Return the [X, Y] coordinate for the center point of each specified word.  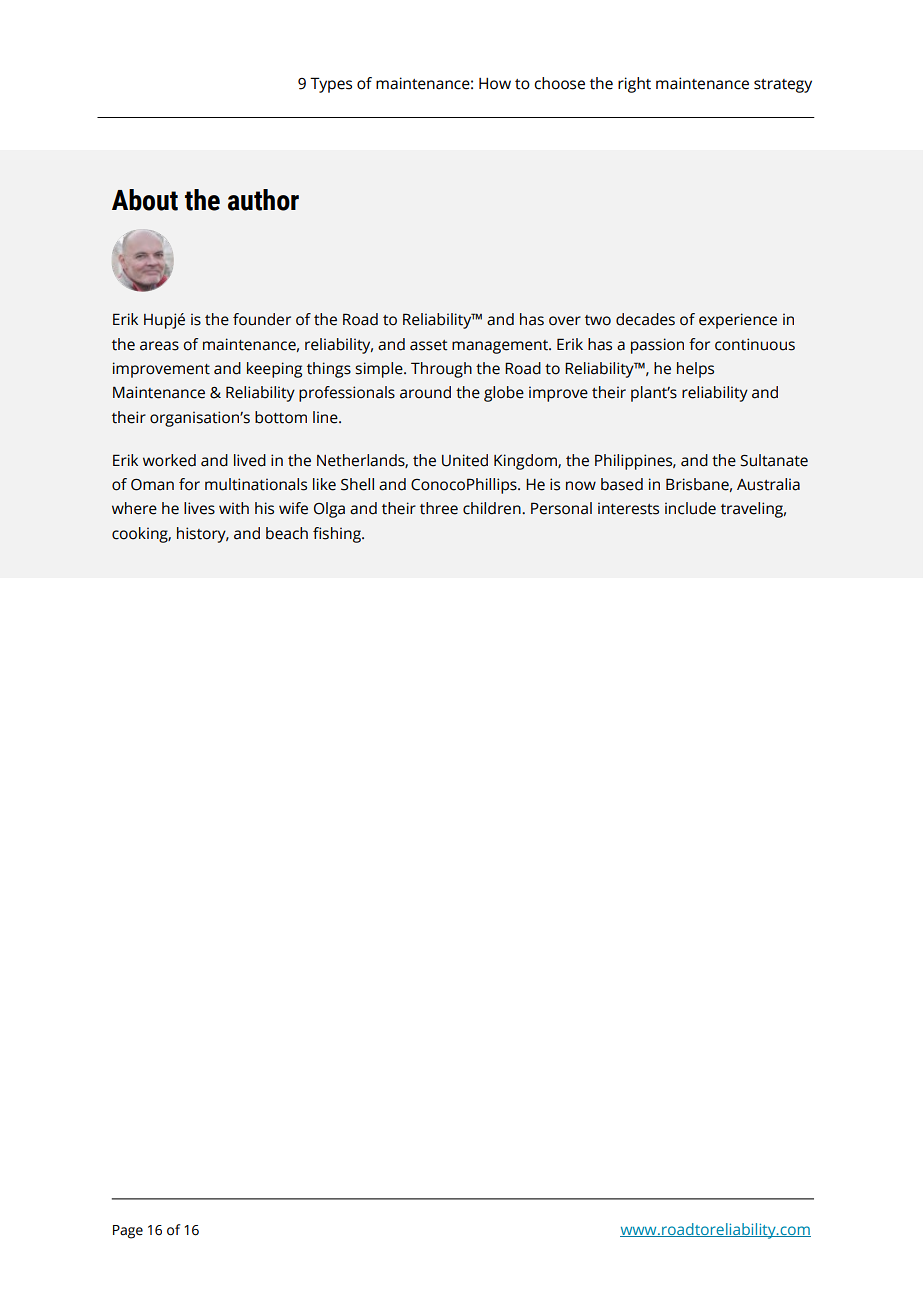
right [634, 85]
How [495, 84]
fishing [338, 535]
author [263, 200]
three [439, 508]
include [690, 508]
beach [287, 533]
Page [128, 1232]
